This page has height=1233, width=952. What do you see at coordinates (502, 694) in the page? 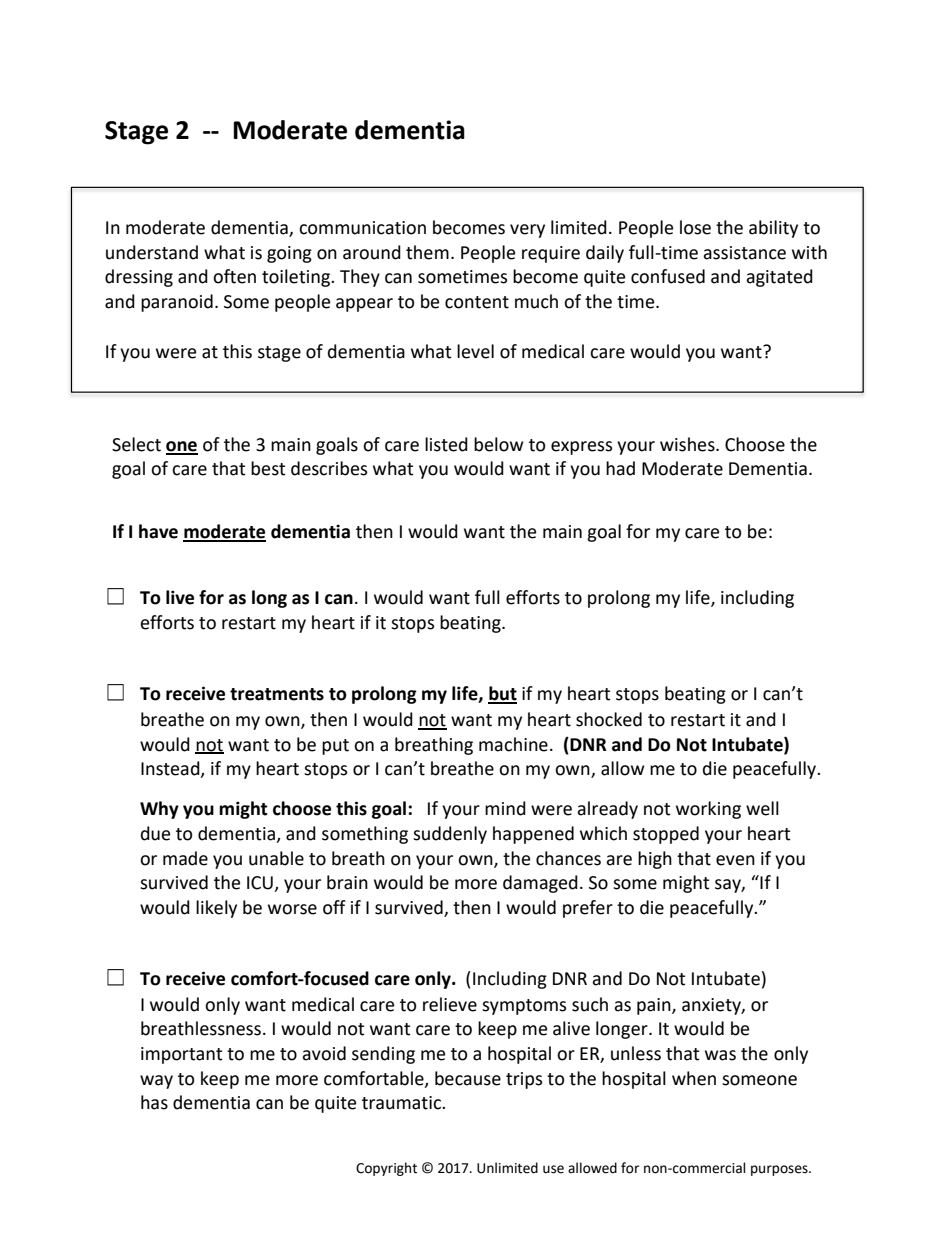
I see `but` at bounding box center [502, 694].
